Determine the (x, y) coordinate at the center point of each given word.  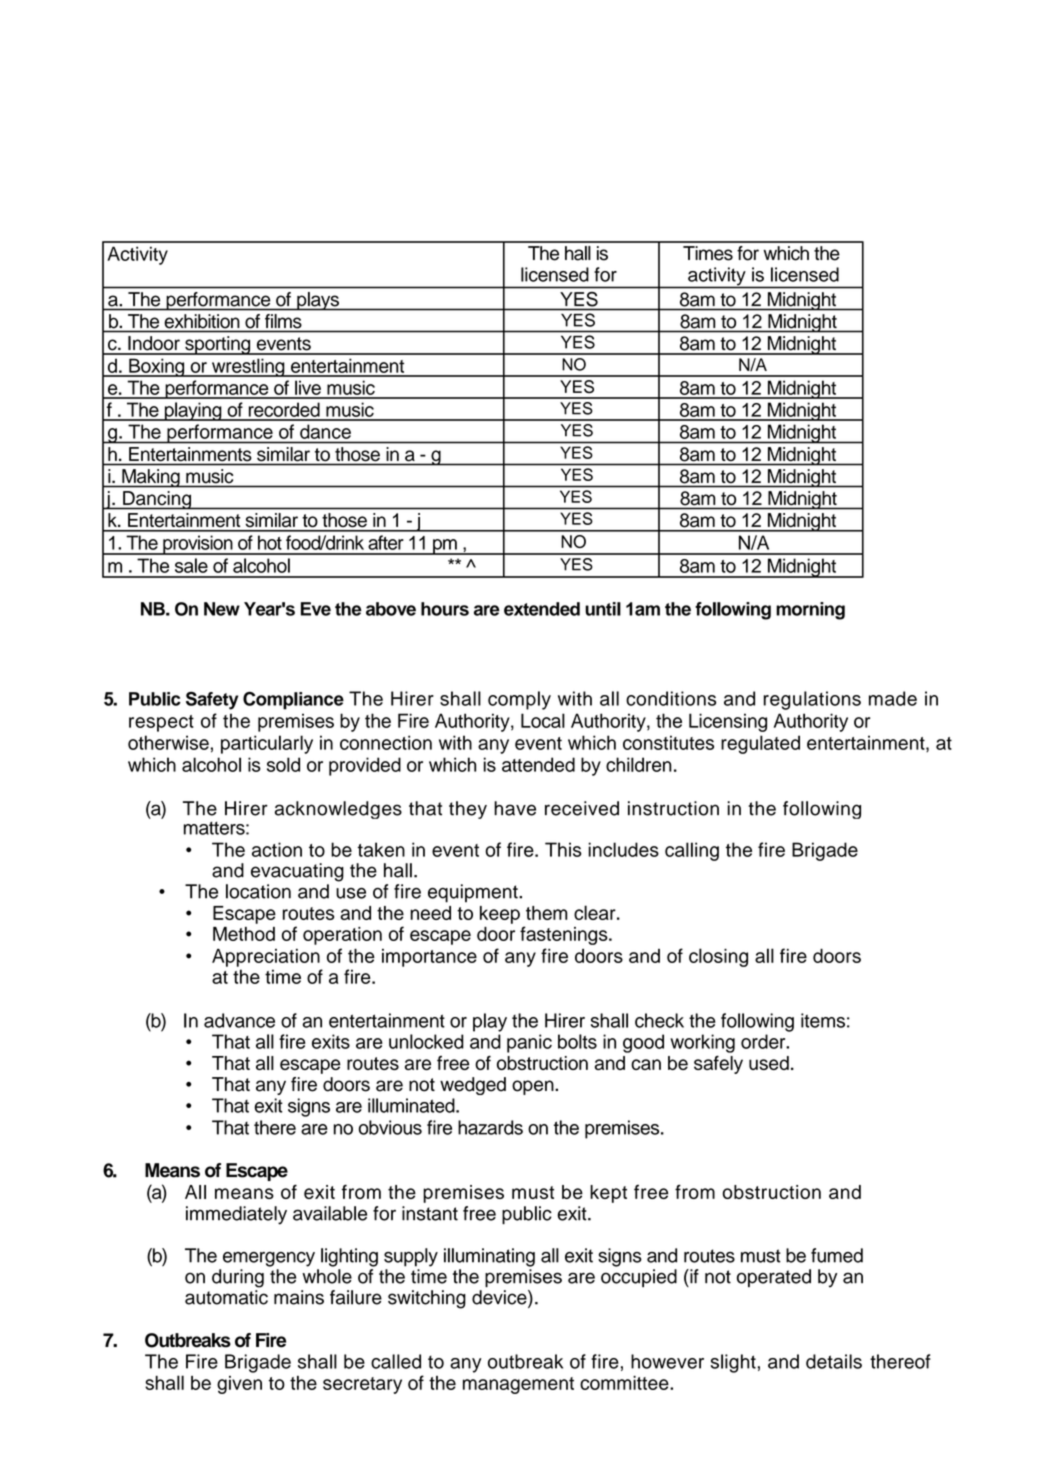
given (239, 1385)
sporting (218, 345)
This (563, 849)
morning (810, 611)
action (277, 849)
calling (692, 851)
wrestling (248, 367)
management (518, 1385)
